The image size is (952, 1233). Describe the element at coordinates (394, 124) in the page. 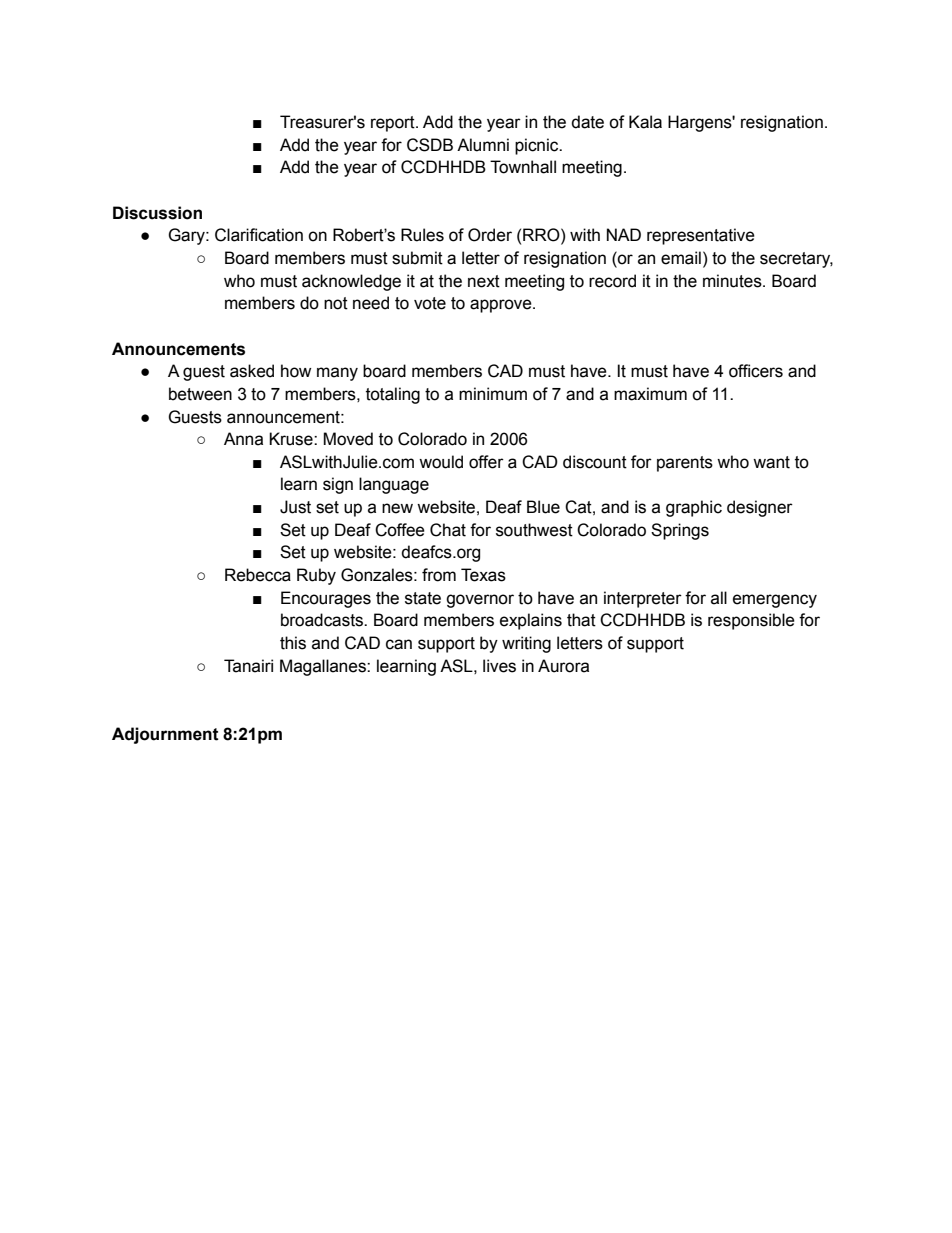

I see `report` at that location.
